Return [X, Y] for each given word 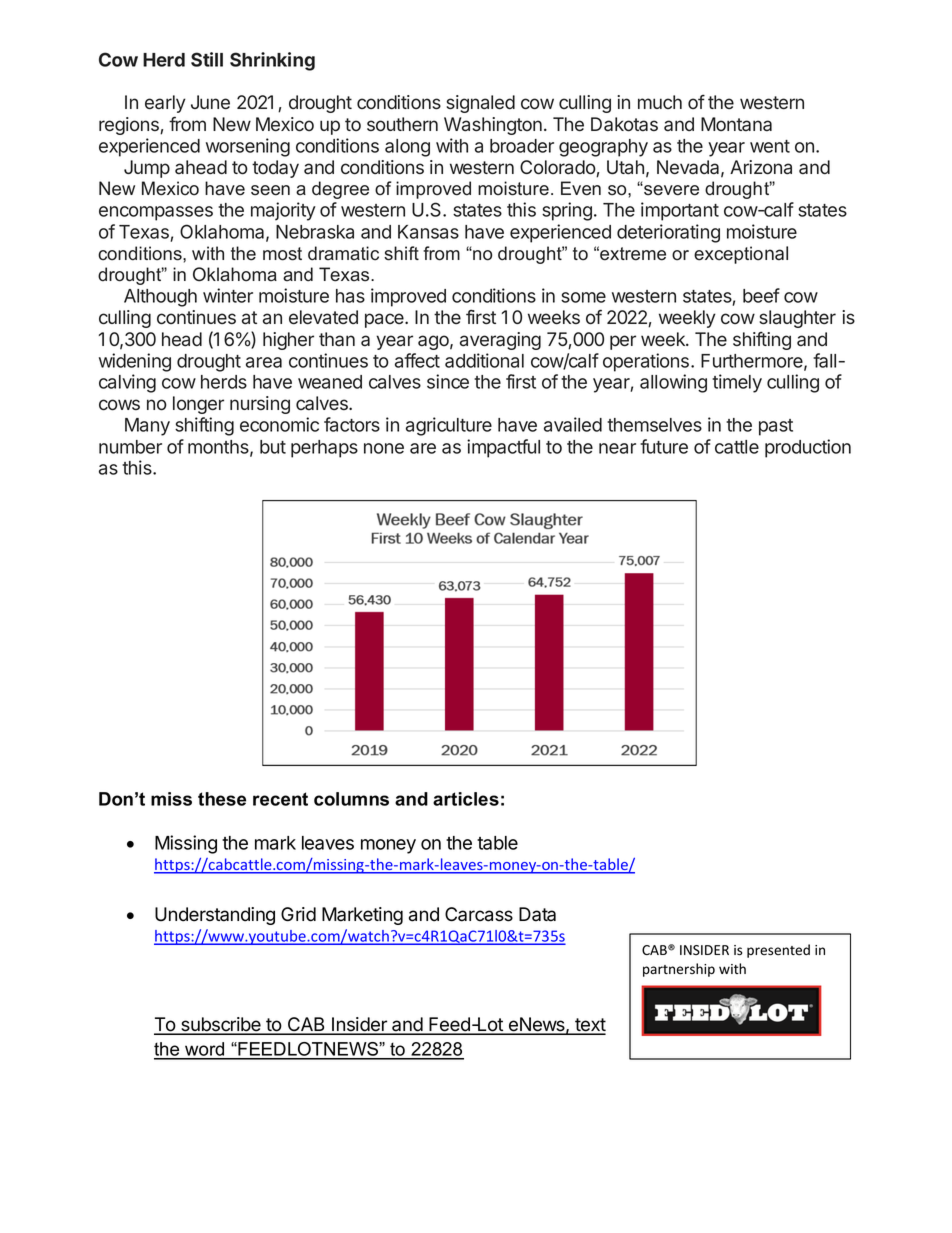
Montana [736, 124]
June [210, 102]
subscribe [221, 1025]
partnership [679, 970]
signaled [480, 104]
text [589, 1026]
